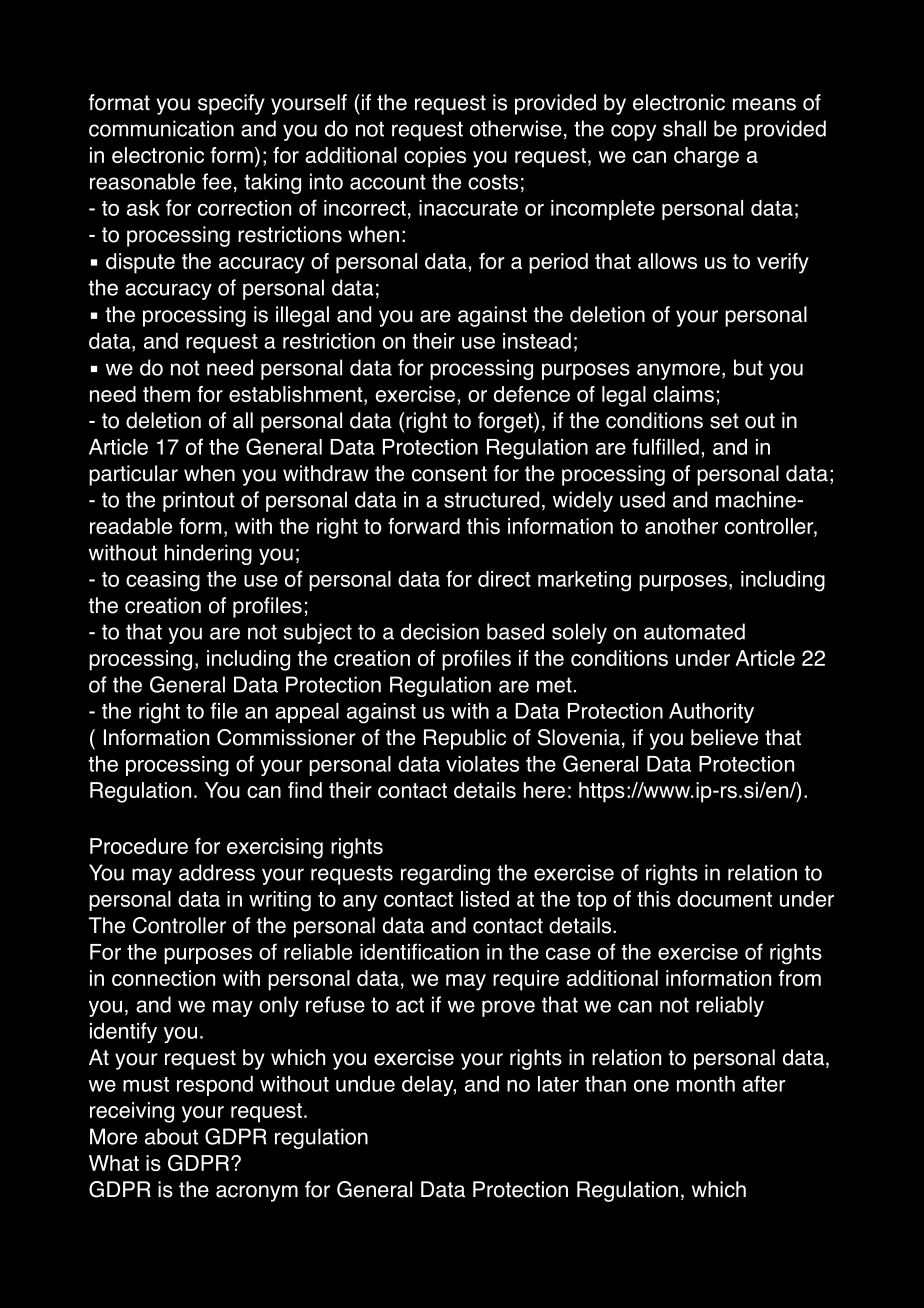 The image size is (924, 1308). Describe the element at coordinates (537, 341) in the screenshot. I see `instead` at that location.
